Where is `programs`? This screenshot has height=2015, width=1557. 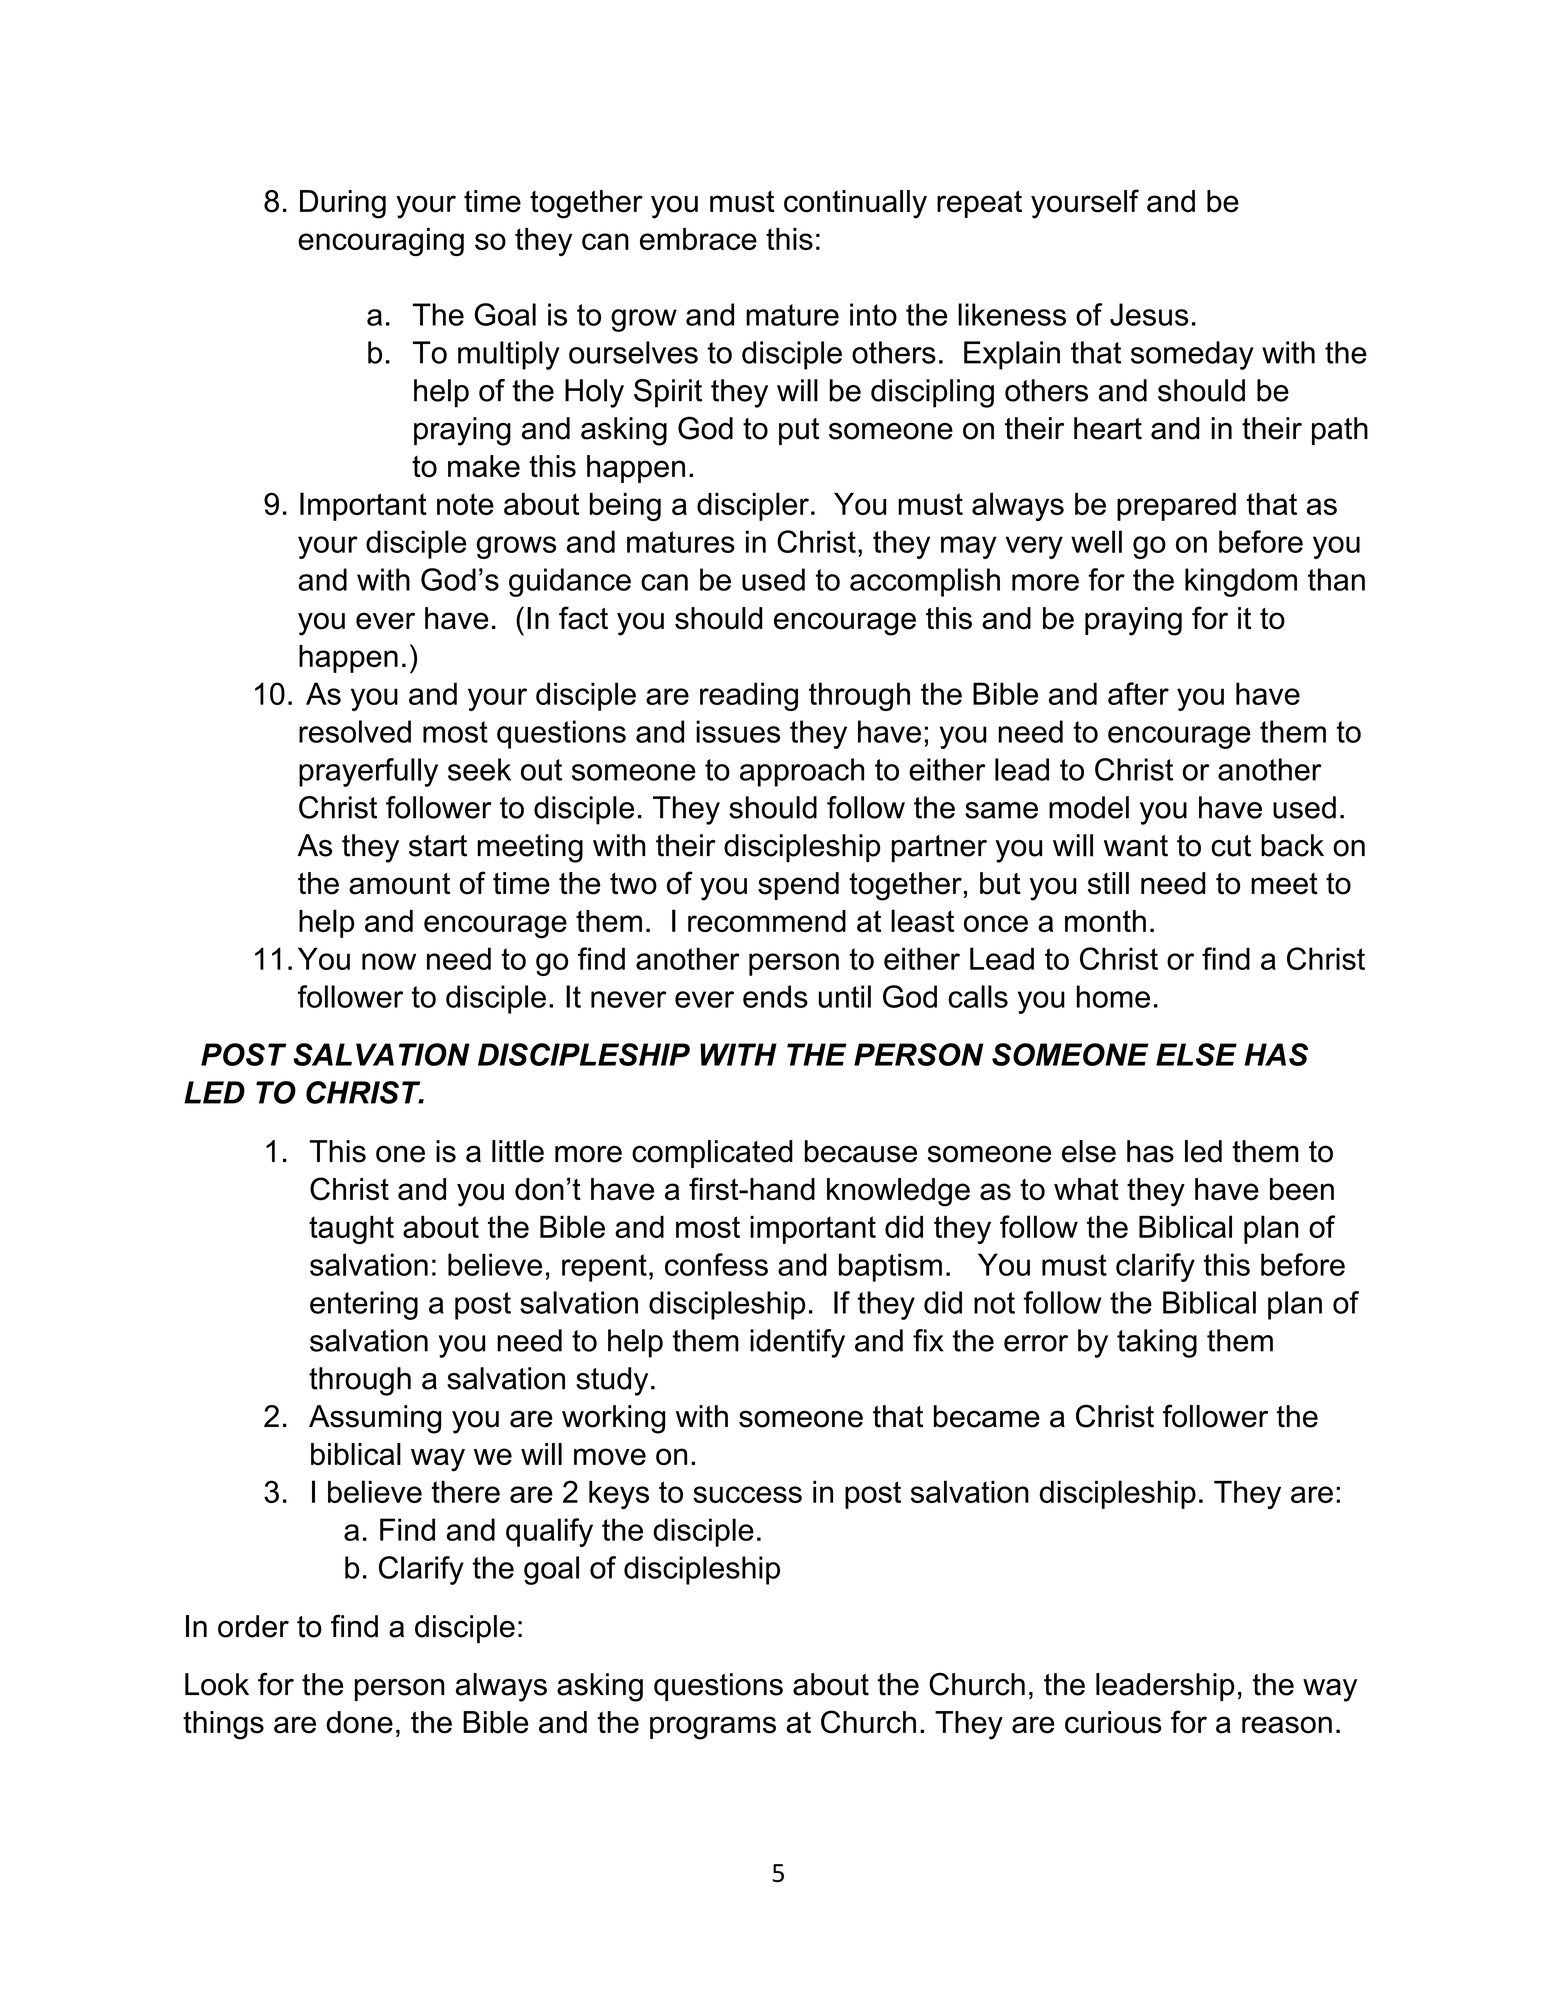
programs is located at coordinates (713, 1728).
